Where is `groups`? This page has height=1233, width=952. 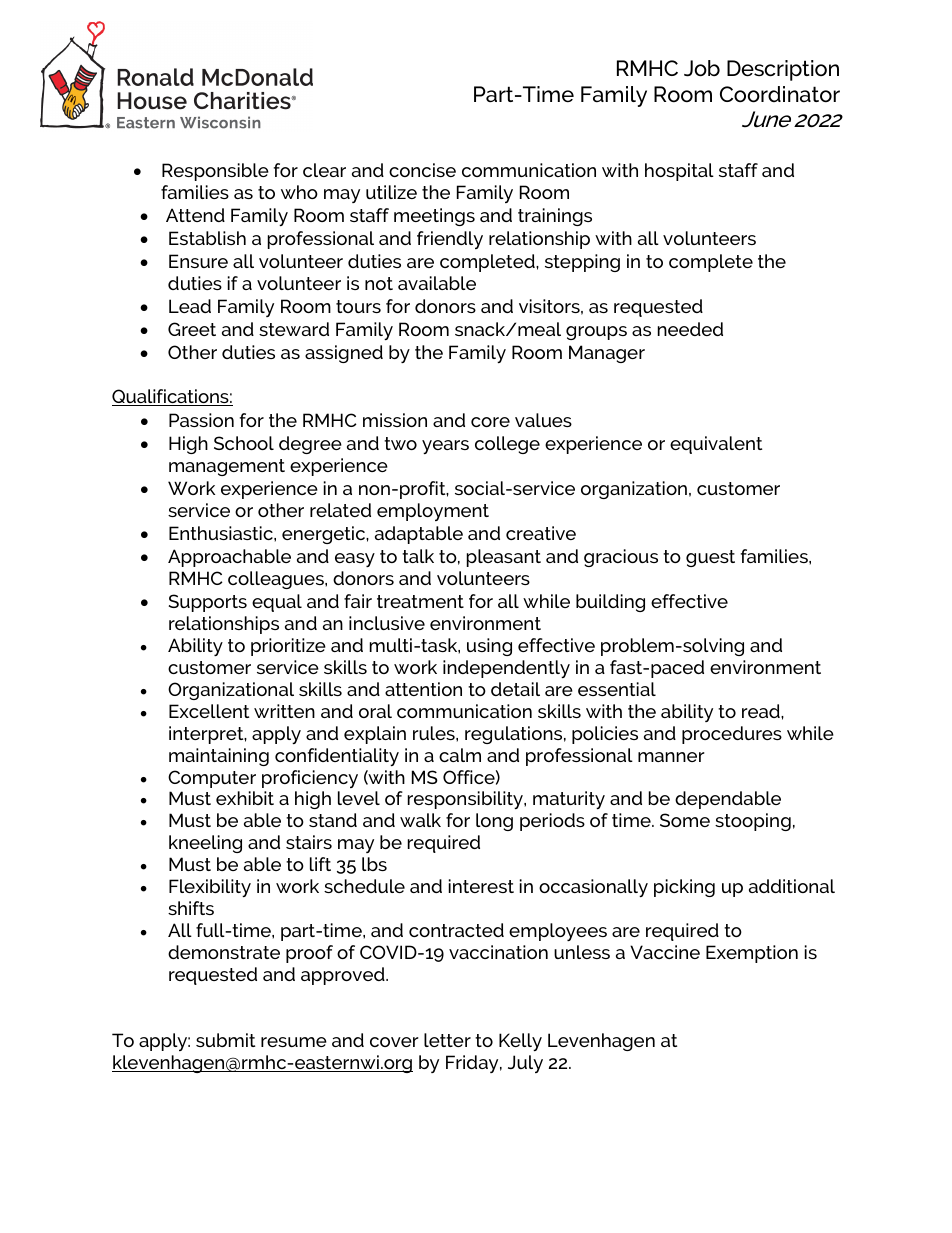 groups is located at coordinates (596, 333).
